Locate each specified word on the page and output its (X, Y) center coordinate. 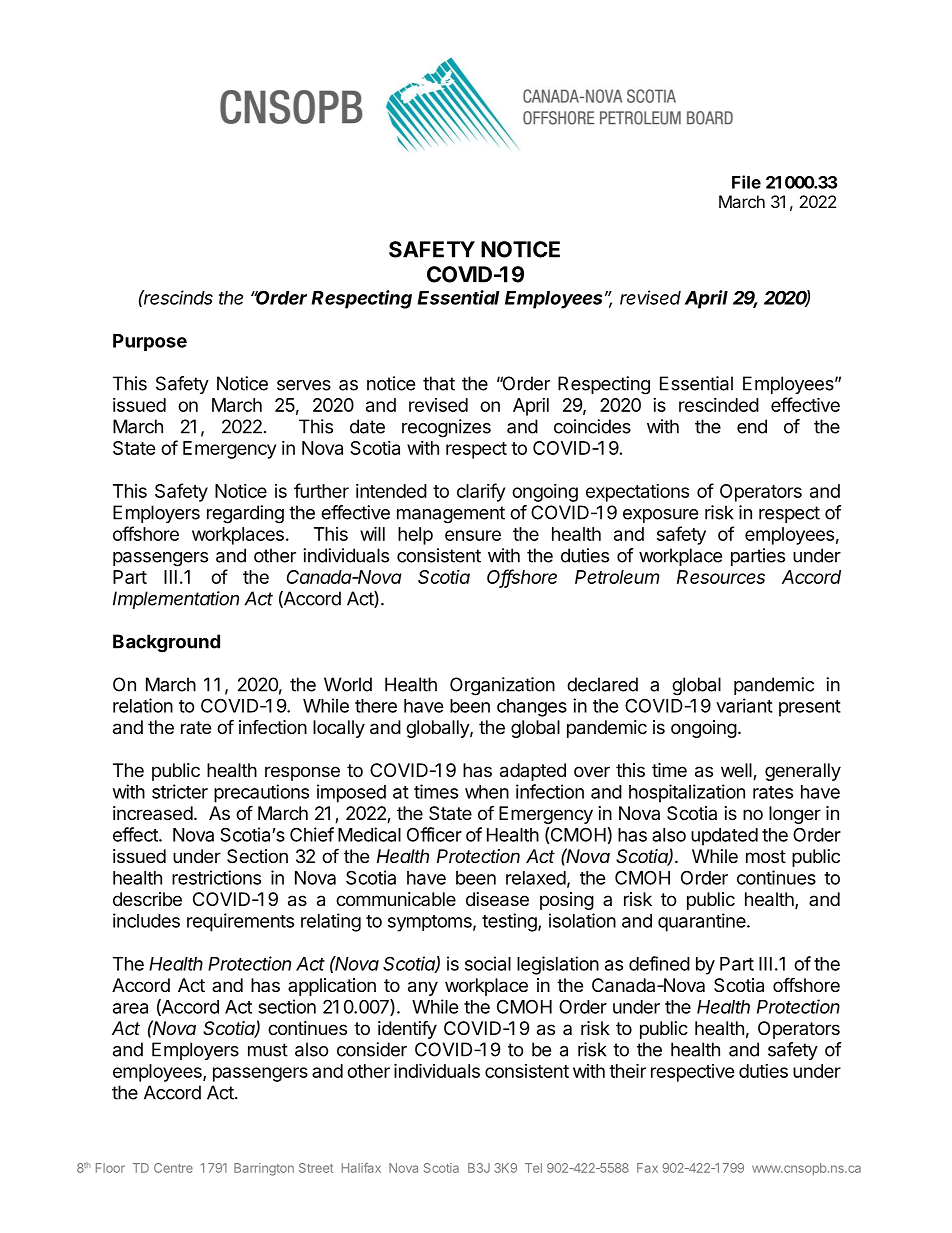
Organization (502, 686)
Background (166, 643)
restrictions (216, 877)
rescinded (719, 405)
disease (497, 899)
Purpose (150, 342)
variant (744, 705)
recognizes (446, 428)
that (439, 383)
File (746, 182)
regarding (245, 514)
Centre (173, 1168)
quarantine (702, 922)
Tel (533, 1168)
